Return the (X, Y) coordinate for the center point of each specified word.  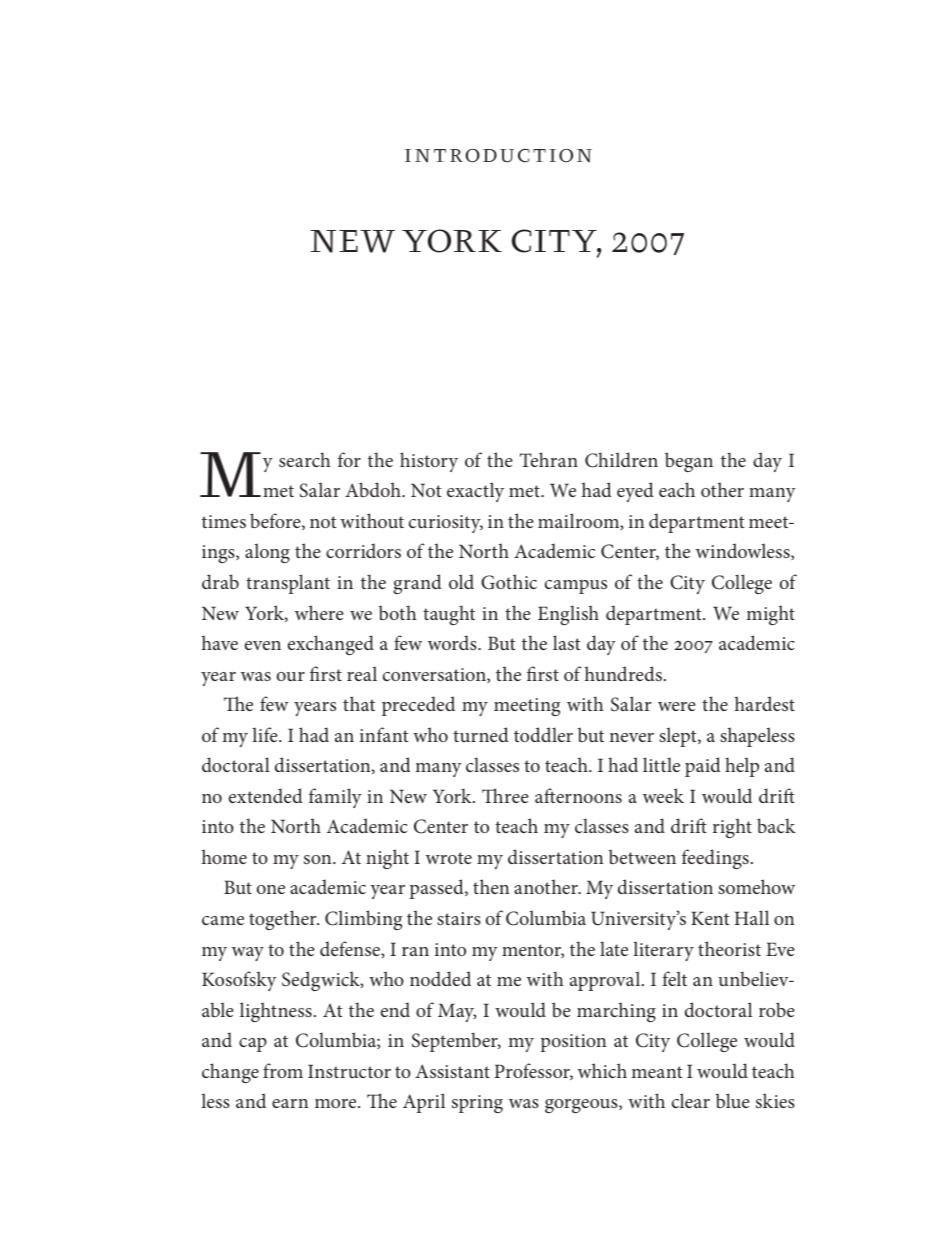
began (689, 462)
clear (691, 1100)
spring (477, 1104)
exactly (475, 492)
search (305, 459)
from (283, 1070)
